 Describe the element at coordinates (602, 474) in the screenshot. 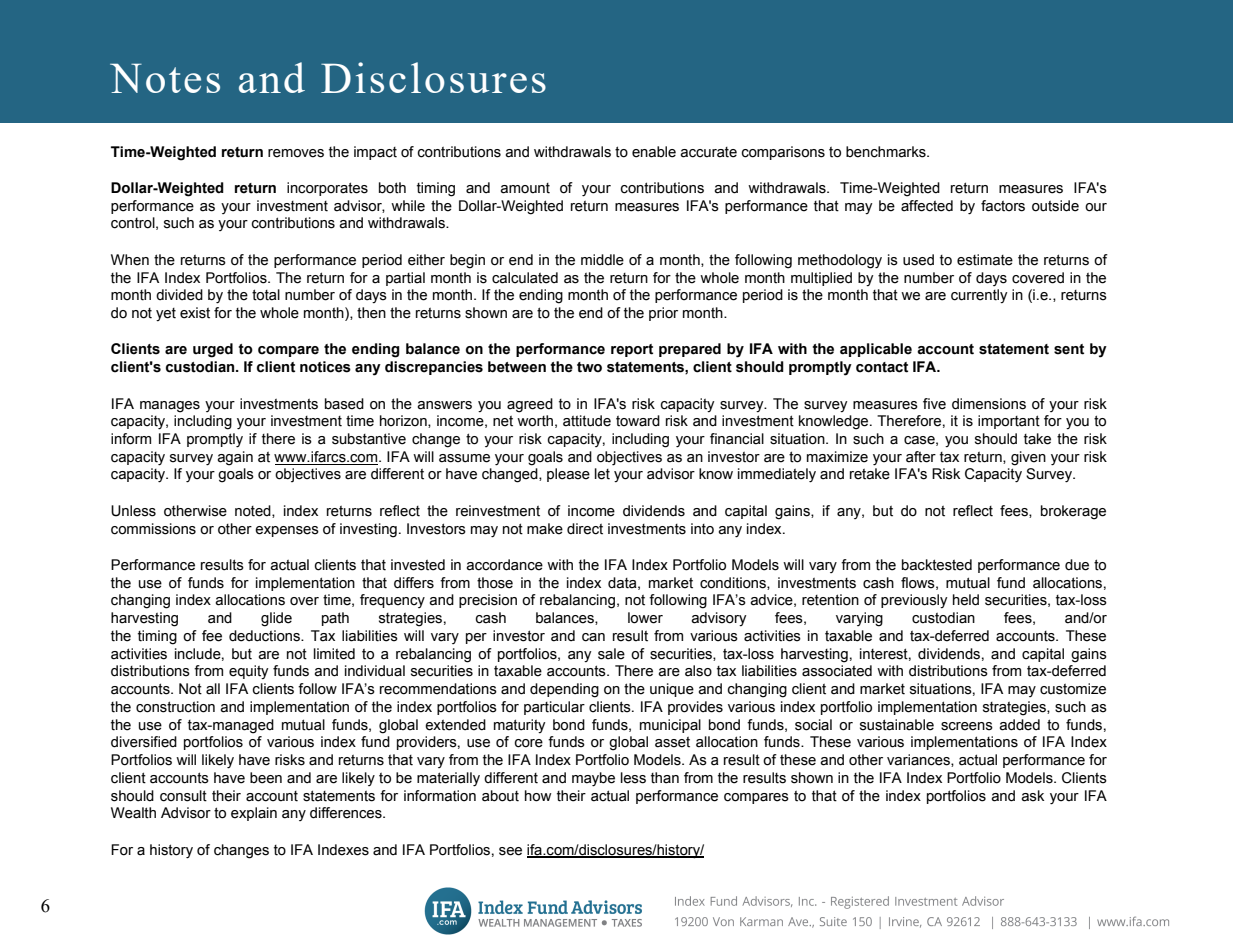

I see `let` at that location.
